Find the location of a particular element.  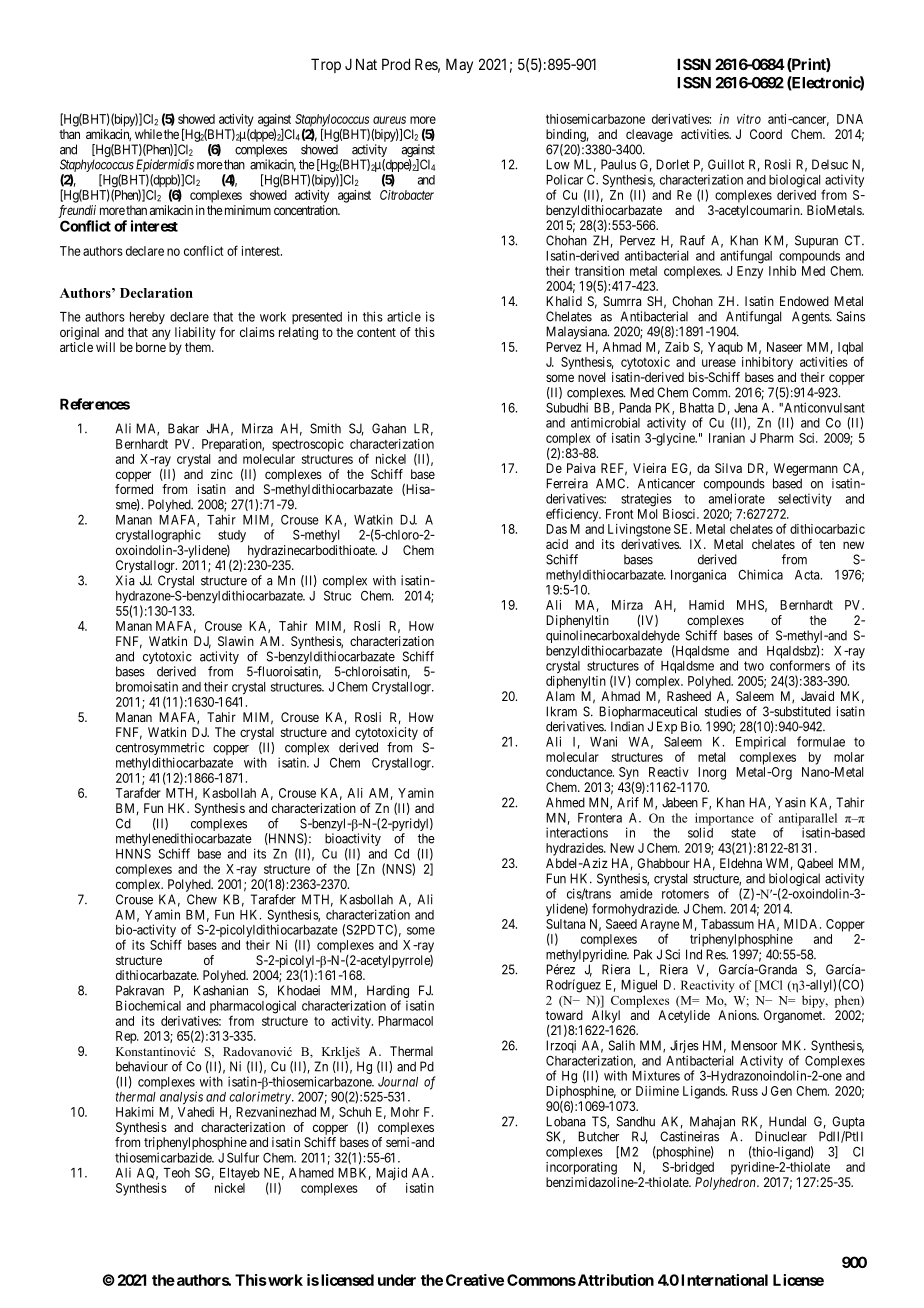

Anions is located at coordinates (738, 1015).
